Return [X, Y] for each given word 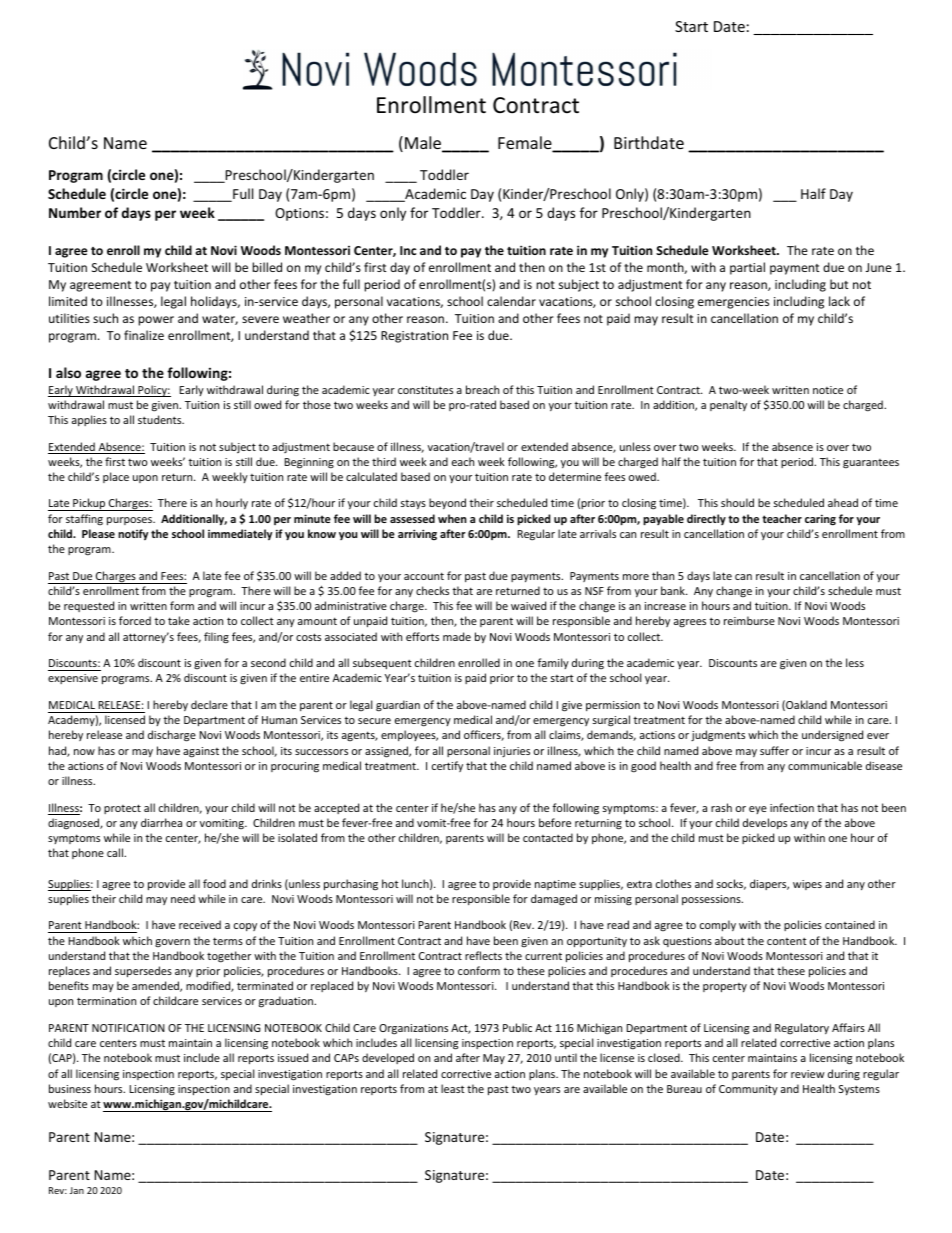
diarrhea [161, 822]
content [787, 941]
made [457, 636]
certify [447, 766]
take [179, 620]
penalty [728, 405]
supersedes [143, 971]
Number [75, 212]
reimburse [749, 620]
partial [747, 268]
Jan [77, 1190]
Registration [414, 337]
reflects [483, 955]
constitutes [425, 390]
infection [792, 807]
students [161, 419]
